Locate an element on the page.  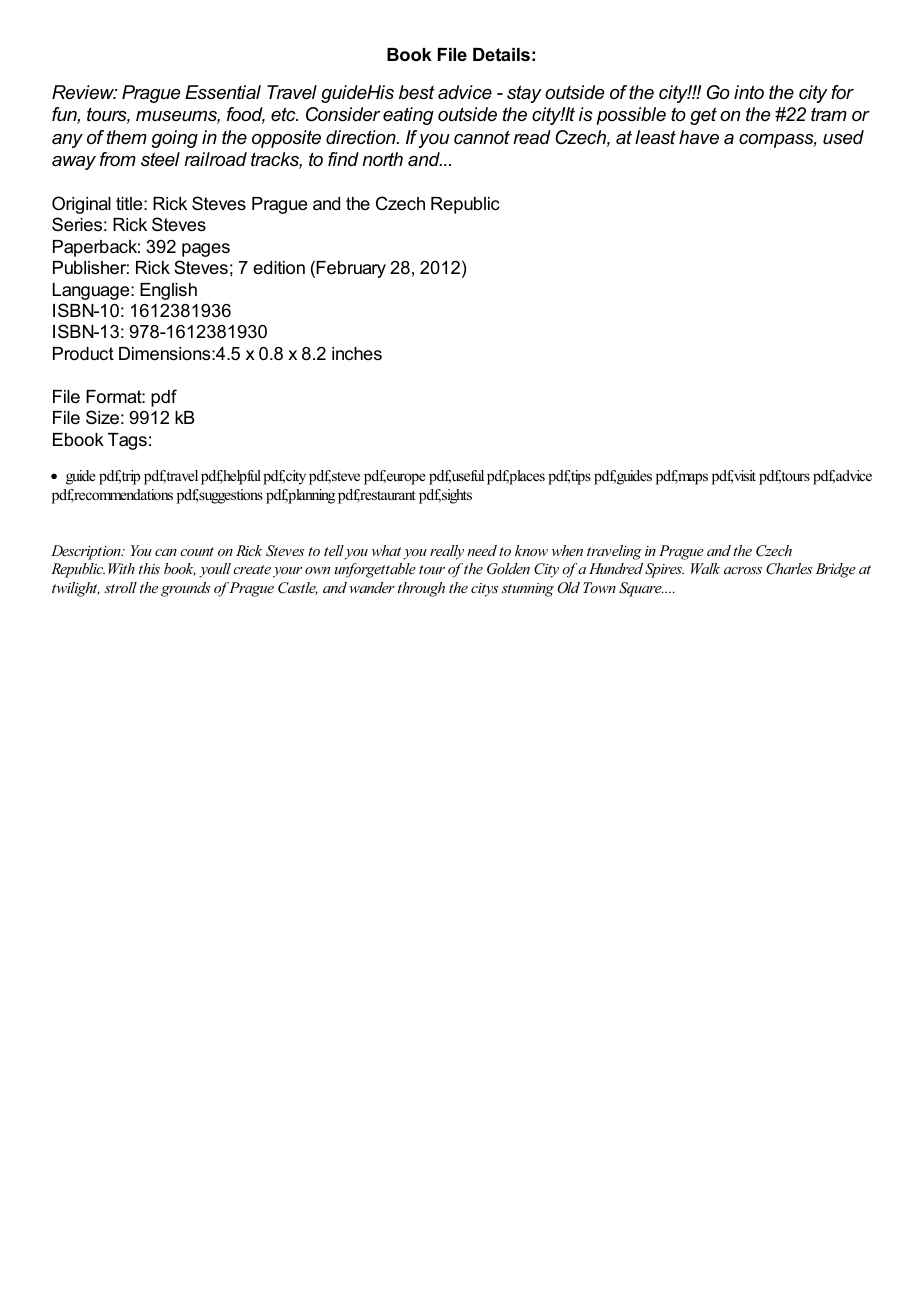
Golden is located at coordinates (508, 569).
